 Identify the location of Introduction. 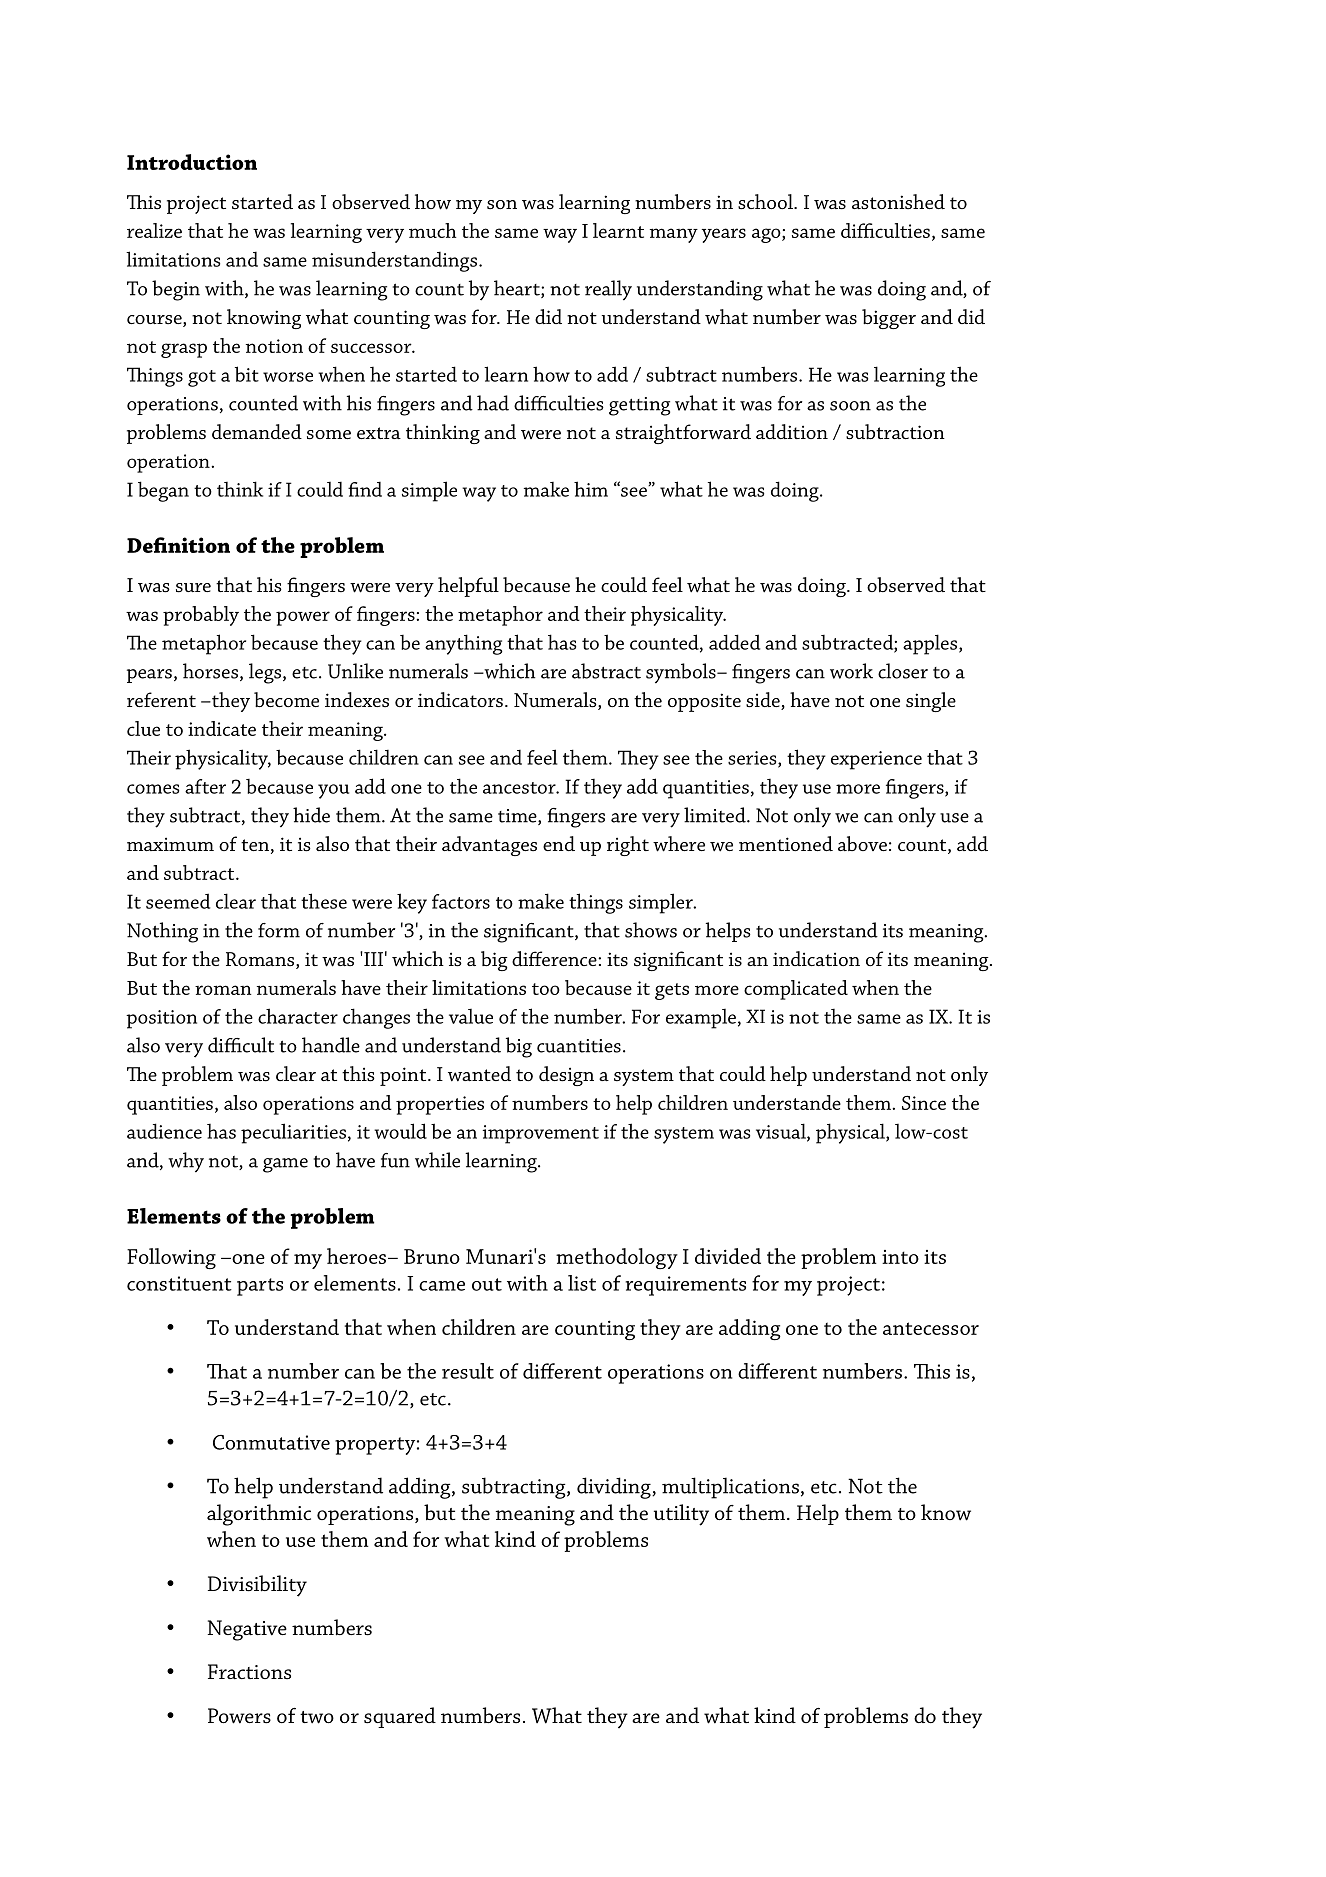
(192, 162).
